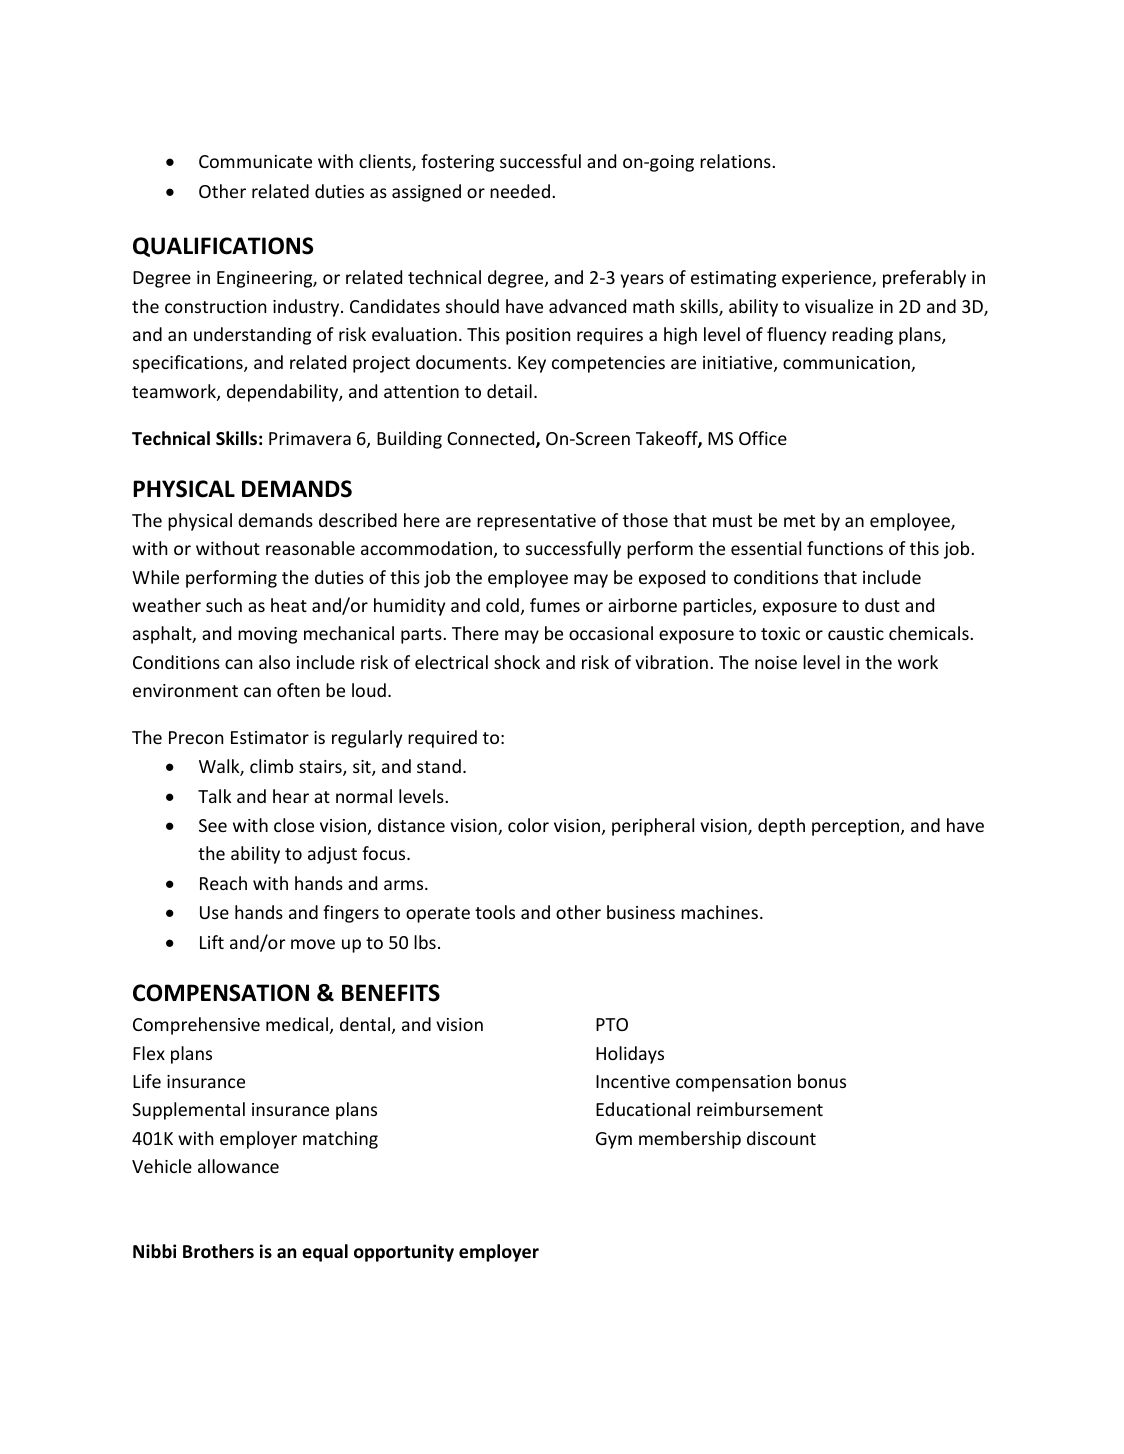 Image resolution: width=1124 pixels, height=1454 pixels. I want to click on needed, so click(520, 191).
